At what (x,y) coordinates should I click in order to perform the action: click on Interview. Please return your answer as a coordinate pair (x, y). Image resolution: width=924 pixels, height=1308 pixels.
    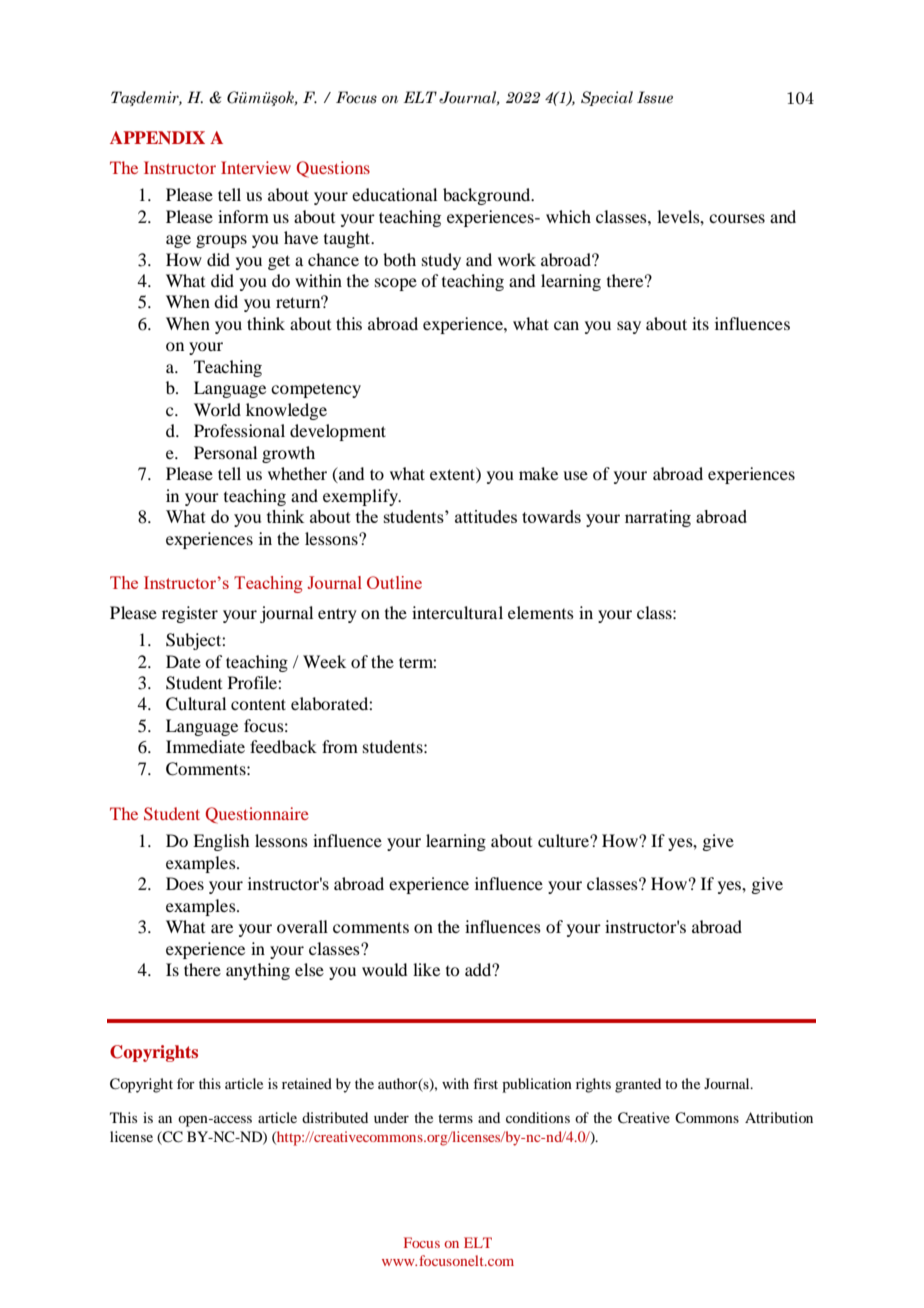
    Looking at the image, I should click on (256, 167).
